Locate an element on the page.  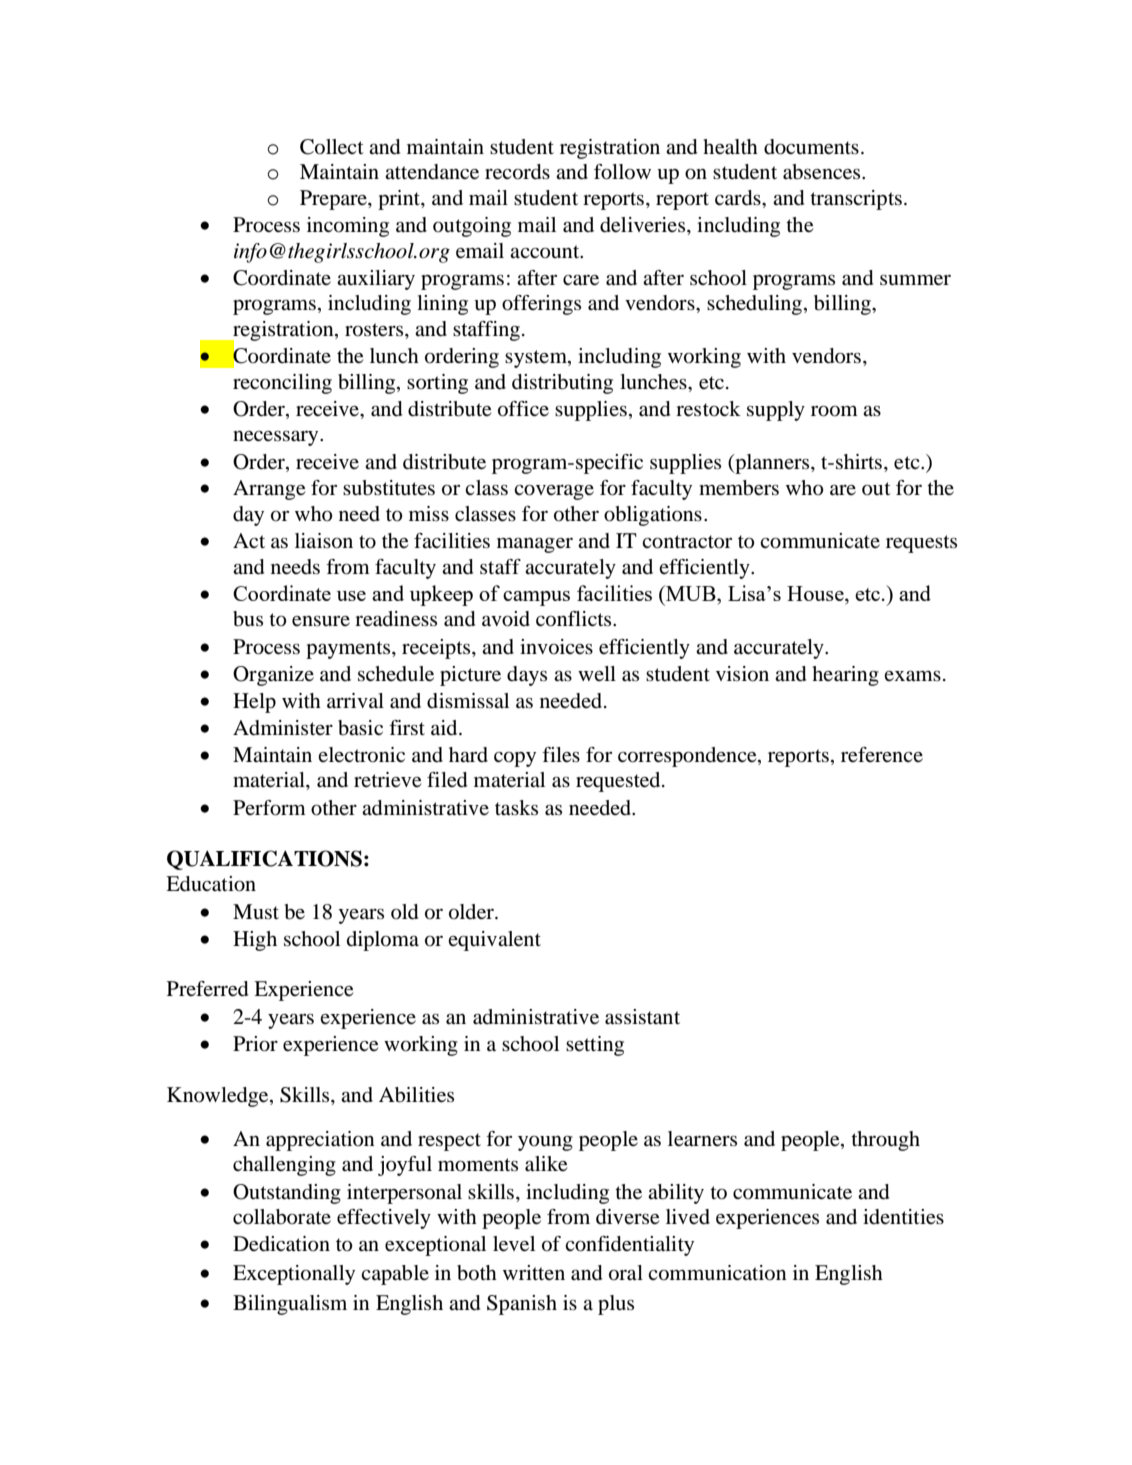
Prepare is located at coordinates (334, 200).
